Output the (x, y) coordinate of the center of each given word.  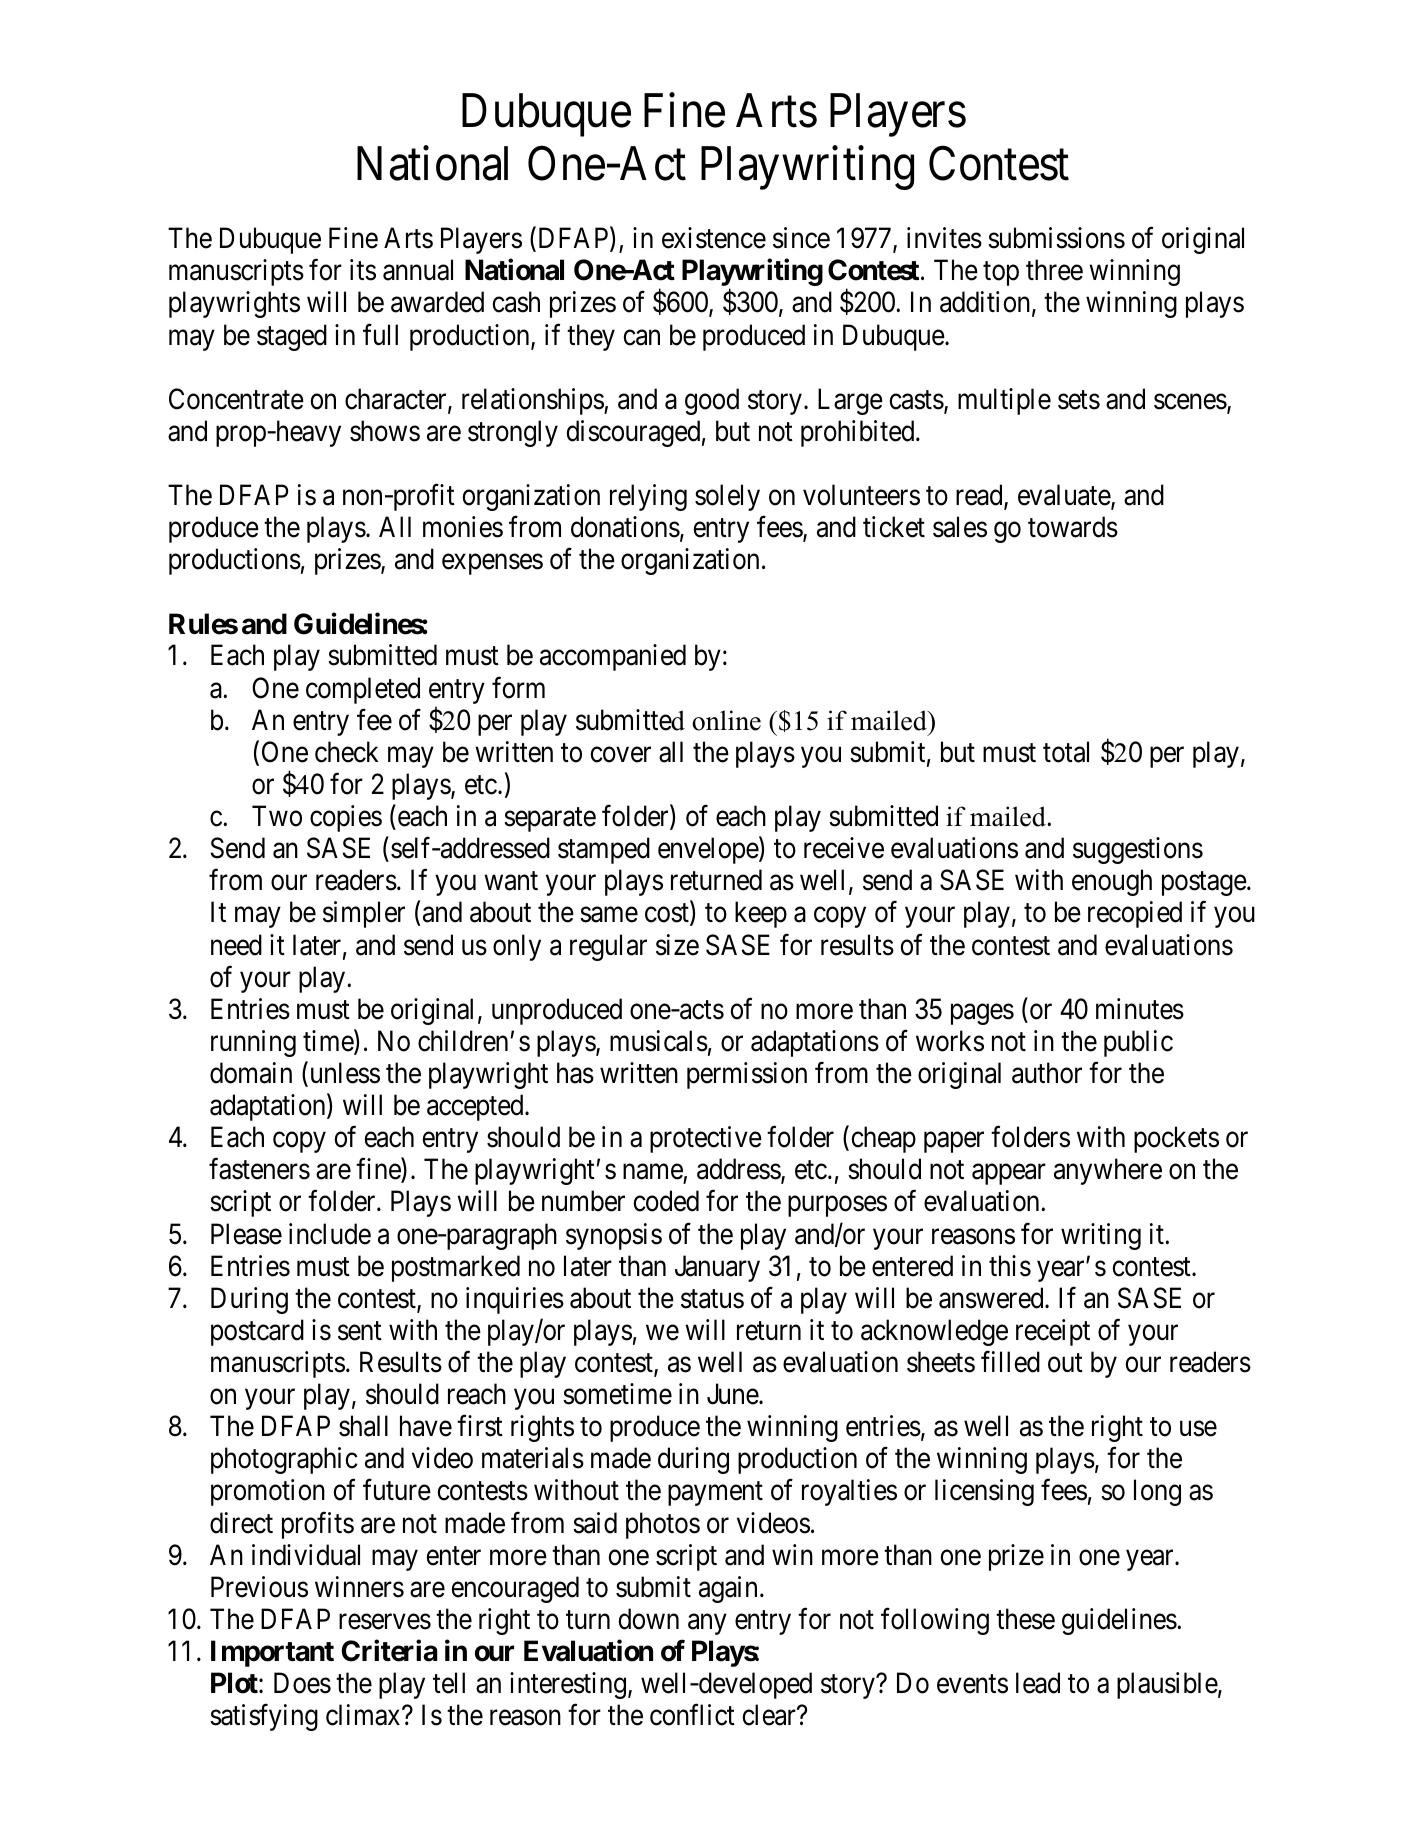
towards (1073, 527)
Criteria (390, 1651)
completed (363, 690)
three (1054, 270)
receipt (1053, 1332)
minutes (1140, 1009)
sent (360, 1331)
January (717, 1268)
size (677, 945)
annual (418, 270)
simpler (364, 914)
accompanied (613, 657)
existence (714, 238)
